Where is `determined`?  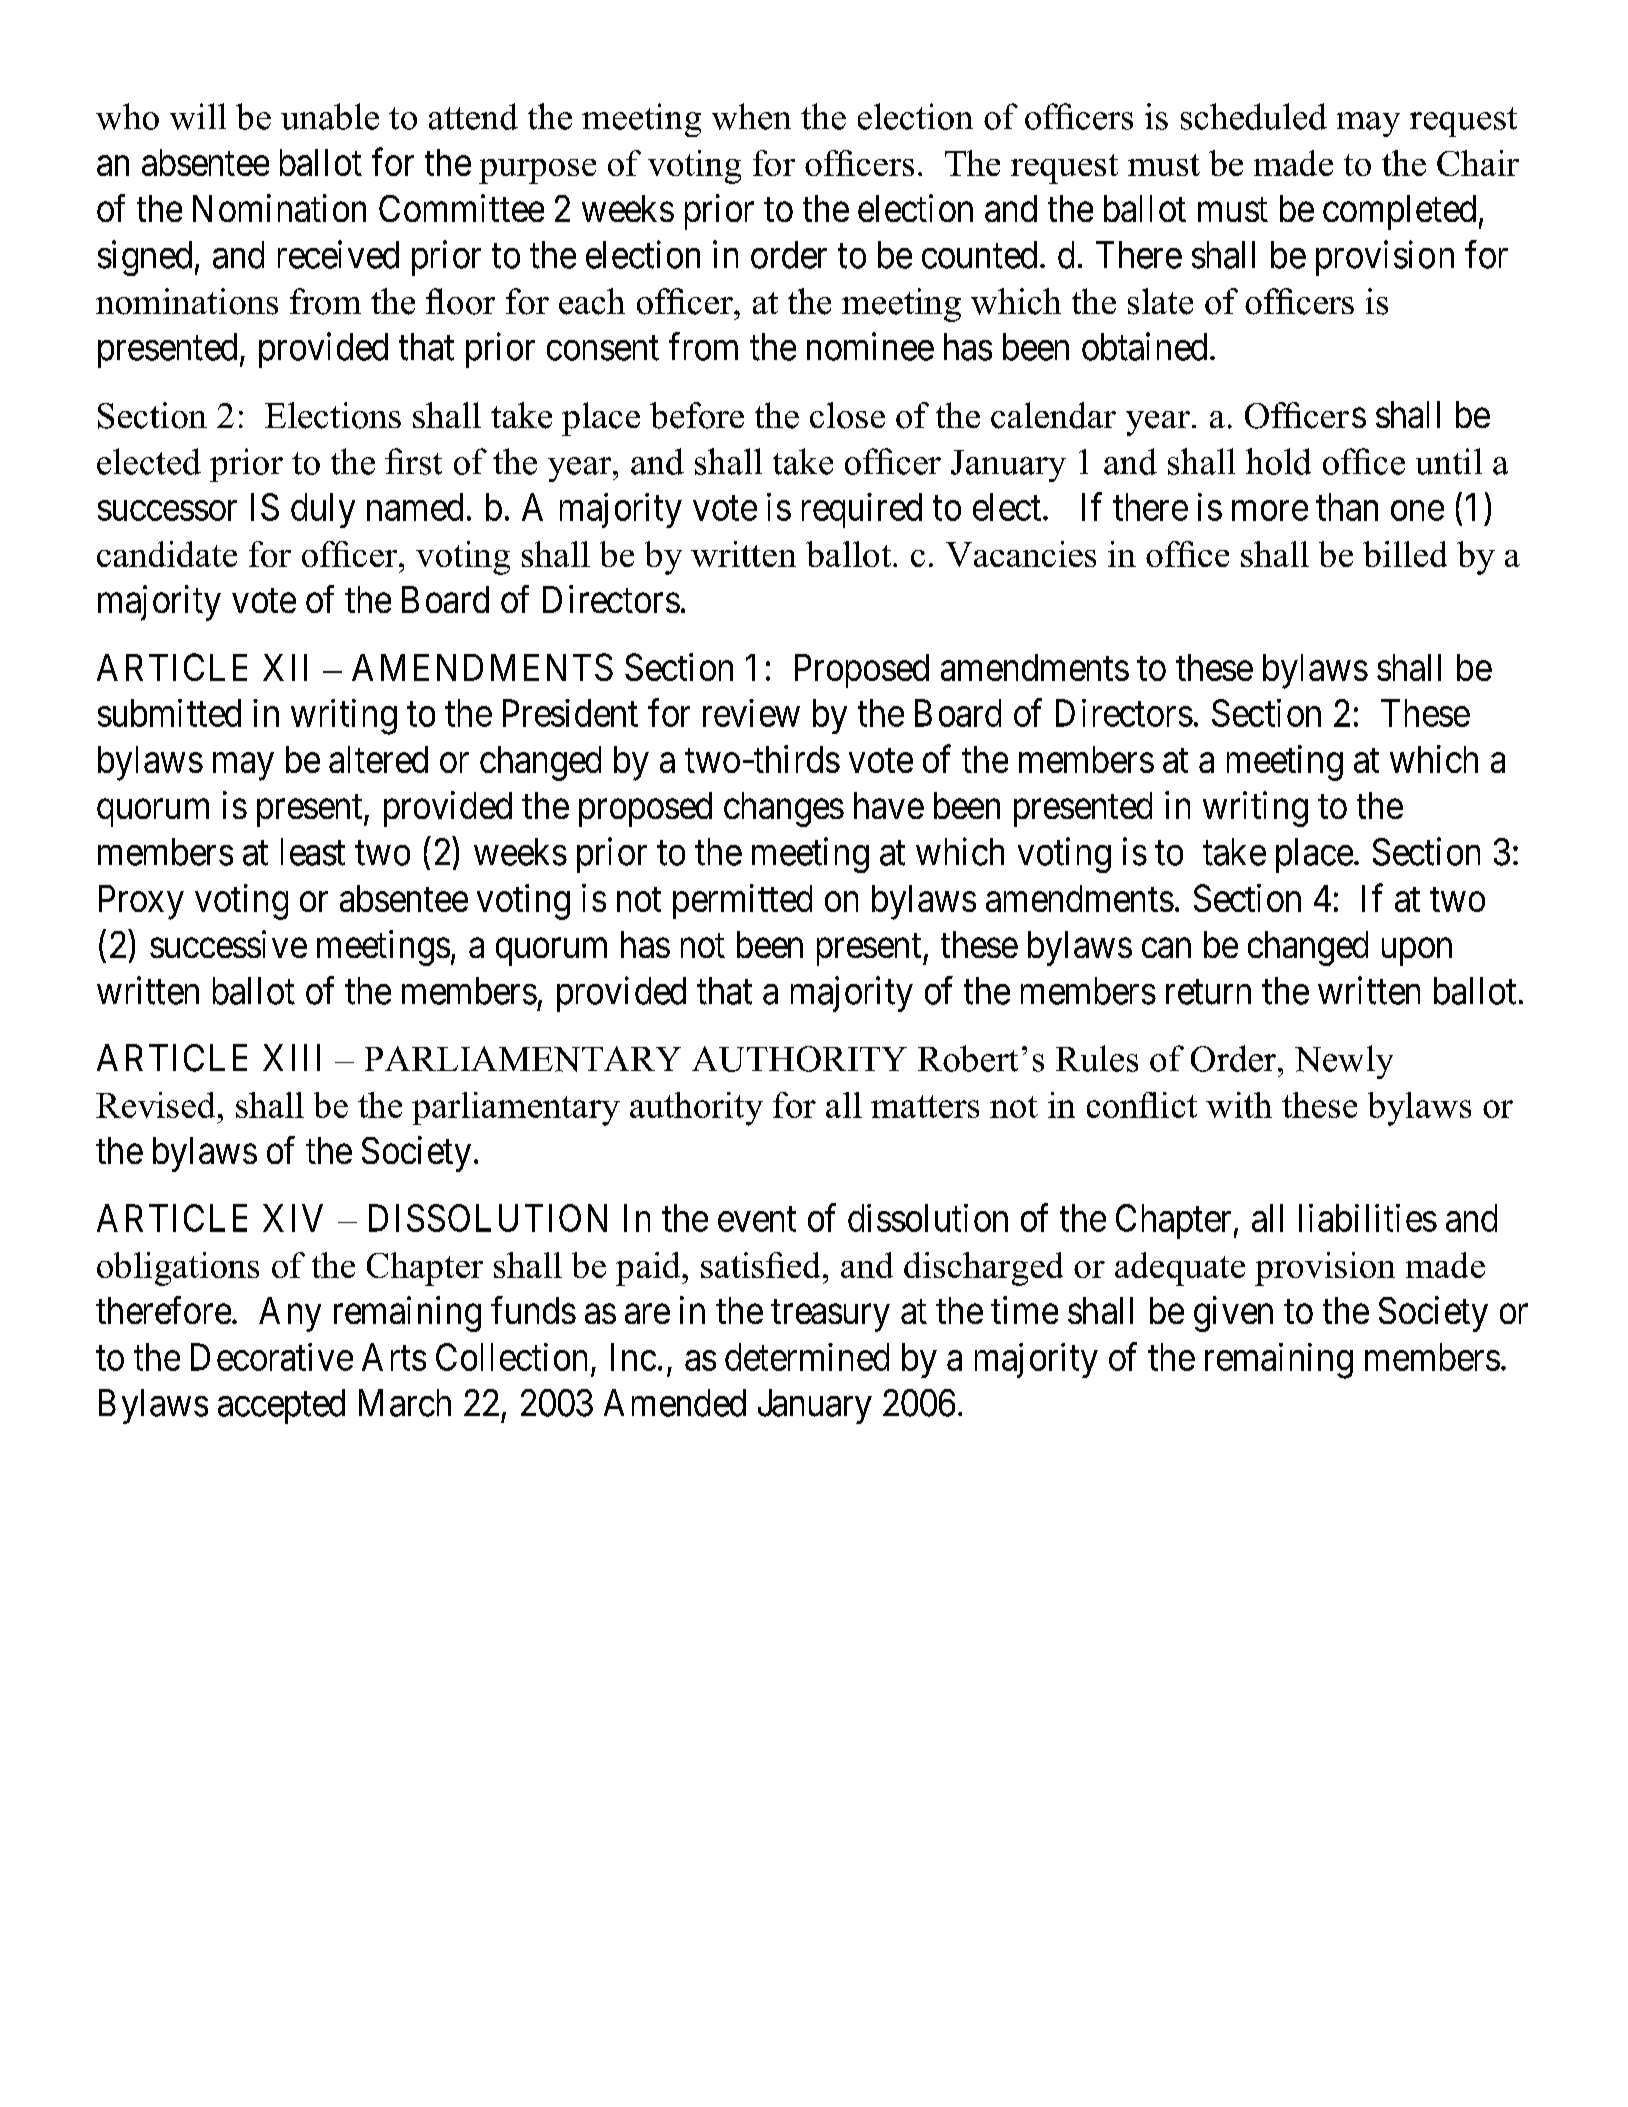 determined is located at coordinates (807, 1357).
